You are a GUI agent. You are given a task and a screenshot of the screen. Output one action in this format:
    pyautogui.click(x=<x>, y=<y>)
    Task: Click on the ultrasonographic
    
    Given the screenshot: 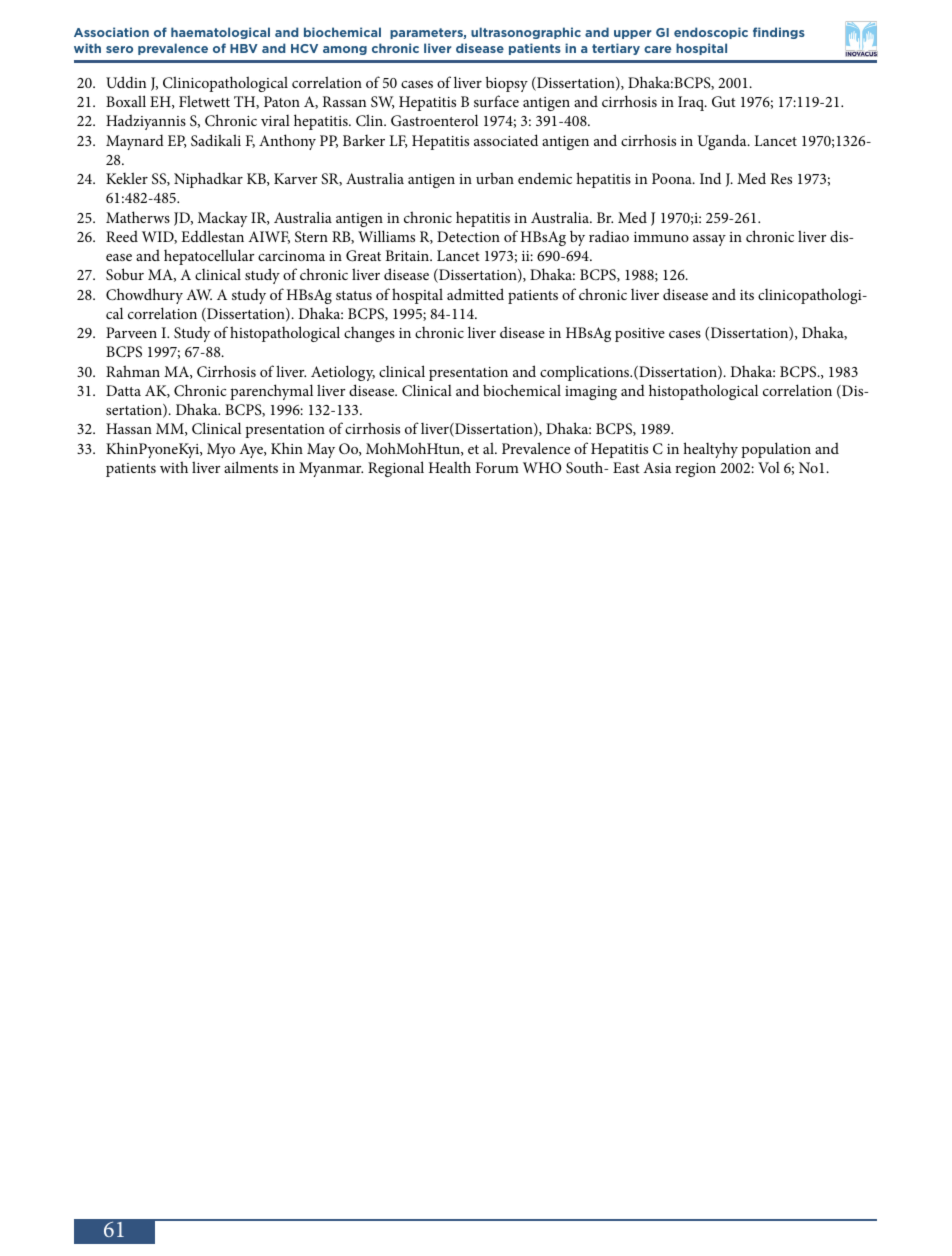 What is the action you would take?
    pyautogui.click(x=526, y=33)
